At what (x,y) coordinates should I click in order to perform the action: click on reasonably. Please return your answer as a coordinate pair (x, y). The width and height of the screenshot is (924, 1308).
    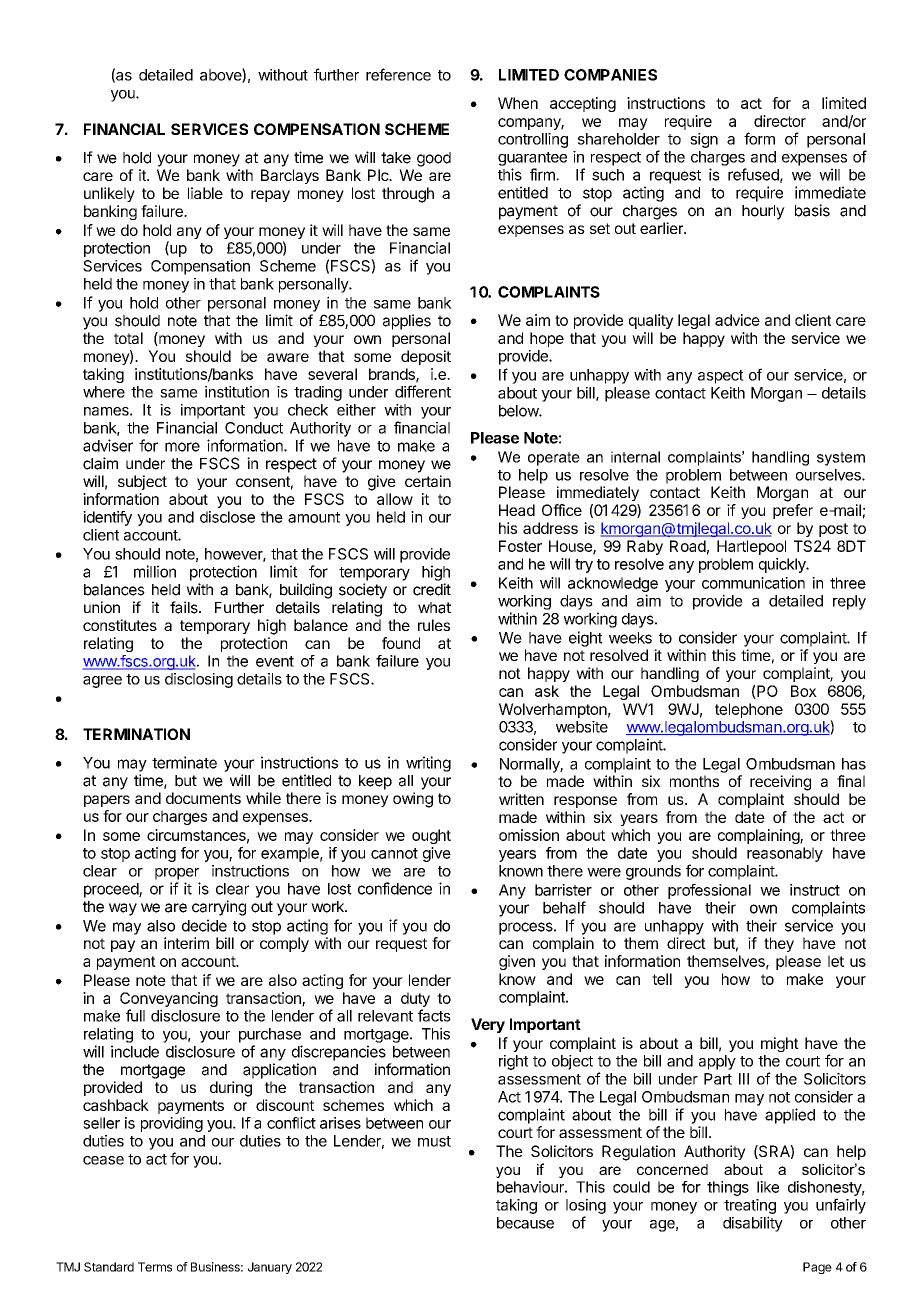
    Looking at the image, I should click on (785, 854).
